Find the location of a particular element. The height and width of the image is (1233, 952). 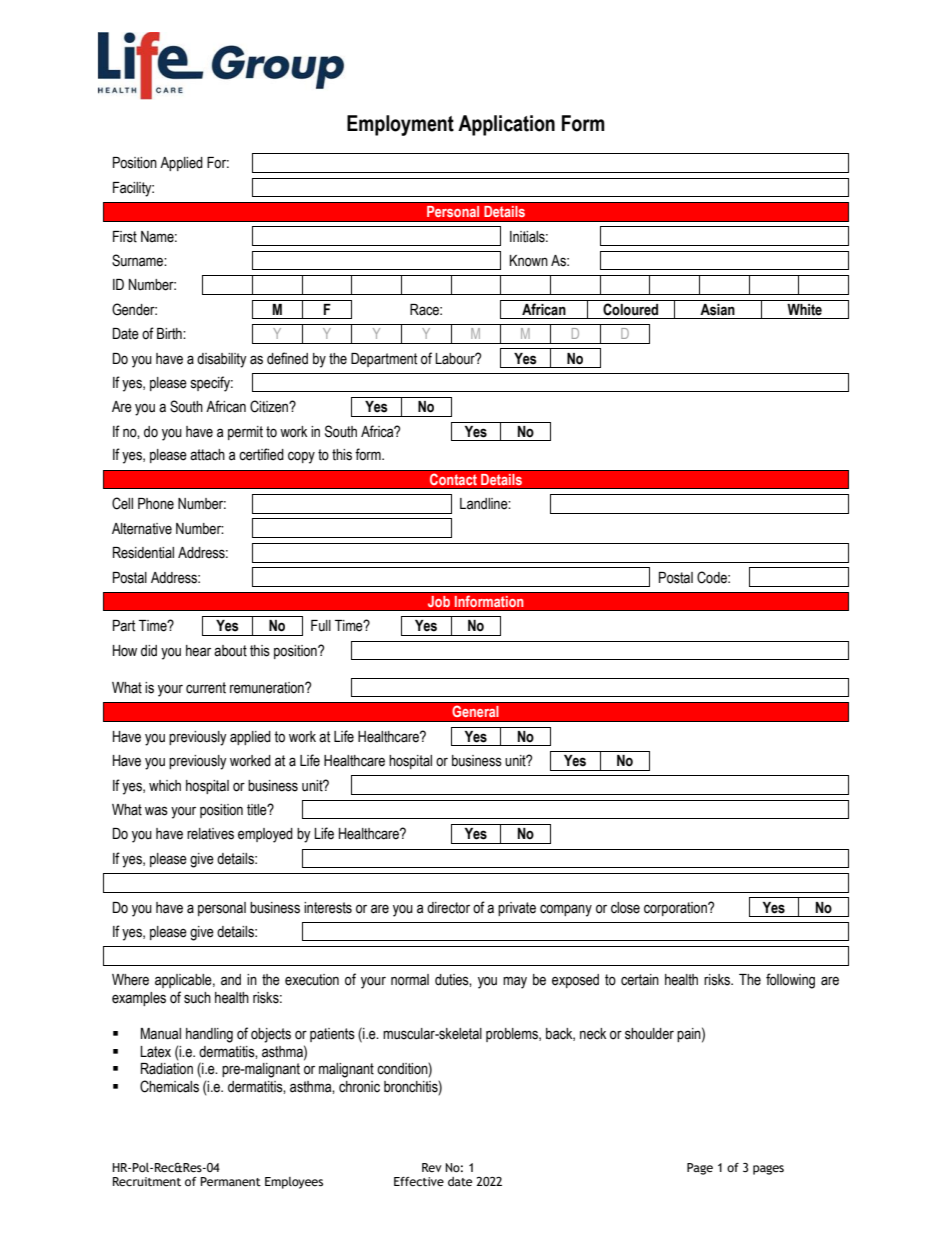

Known is located at coordinates (529, 261).
